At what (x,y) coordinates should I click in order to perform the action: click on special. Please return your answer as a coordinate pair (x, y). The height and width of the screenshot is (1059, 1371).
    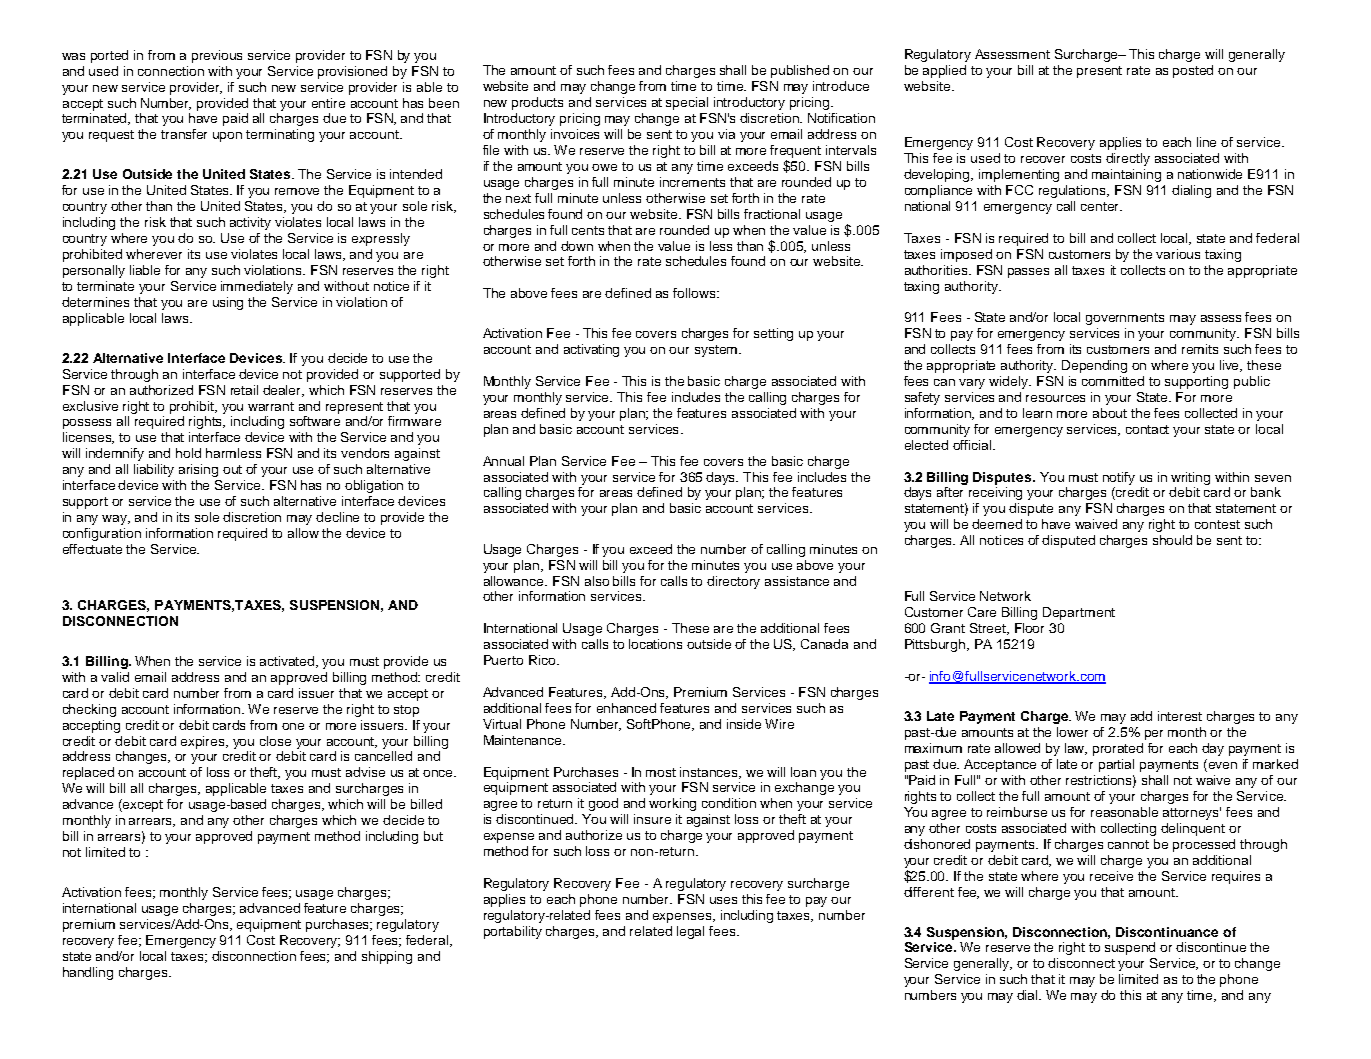
    Looking at the image, I should click on (687, 103).
